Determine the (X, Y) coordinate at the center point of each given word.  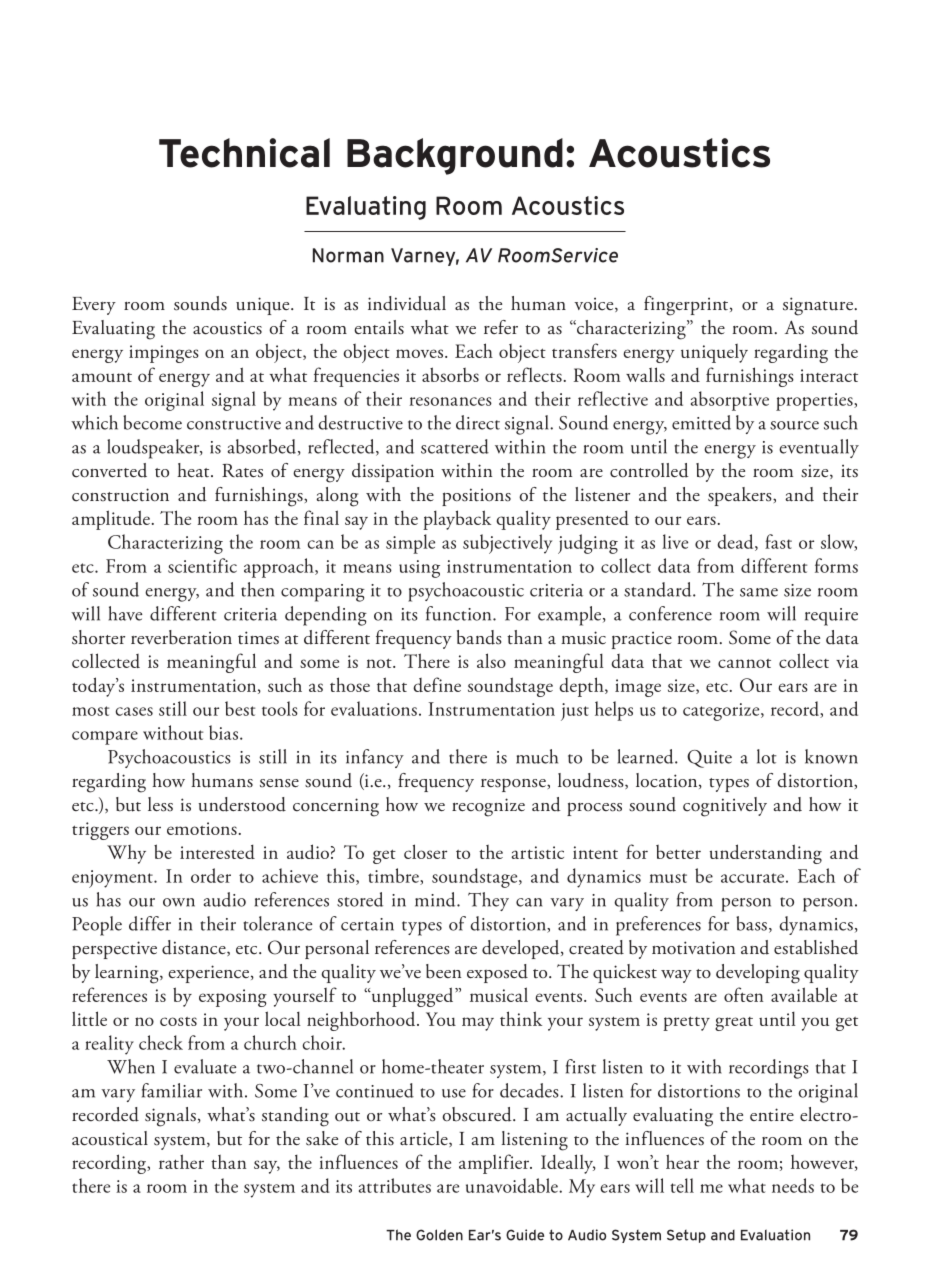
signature (819, 306)
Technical (244, 153)
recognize (488, 807)
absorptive (730, 401)
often (743, 994)
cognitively (725, 807)
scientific (202, 565)
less (160, 804)
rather (181, 1161)
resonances (450, 401)
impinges (164, 354)
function (460, 613)
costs (178, 1021)
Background (455, 156)
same (759, 592)
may (478, 1024)
